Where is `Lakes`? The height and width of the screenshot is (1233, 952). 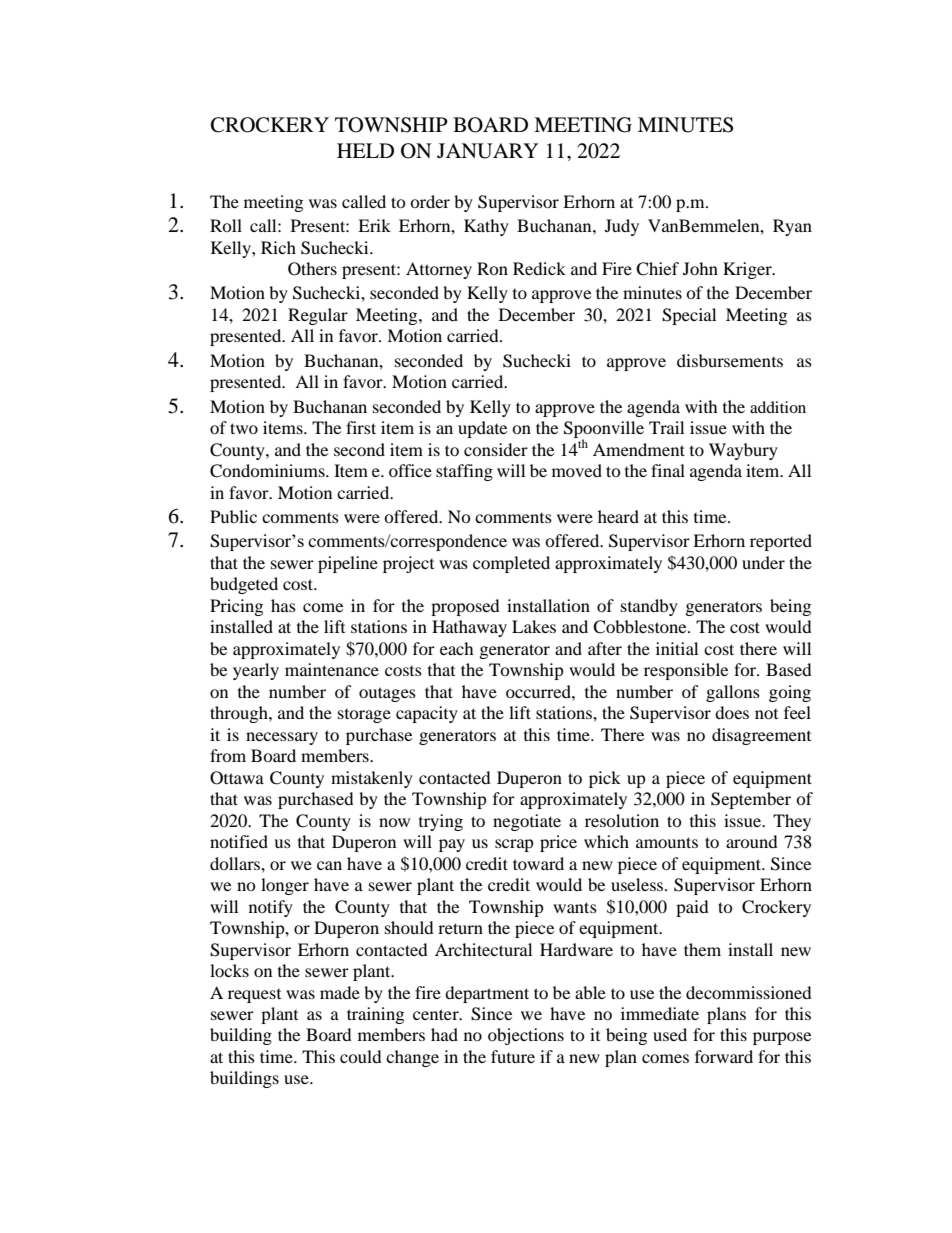 Lakes is located at coordinates (534, 626).
